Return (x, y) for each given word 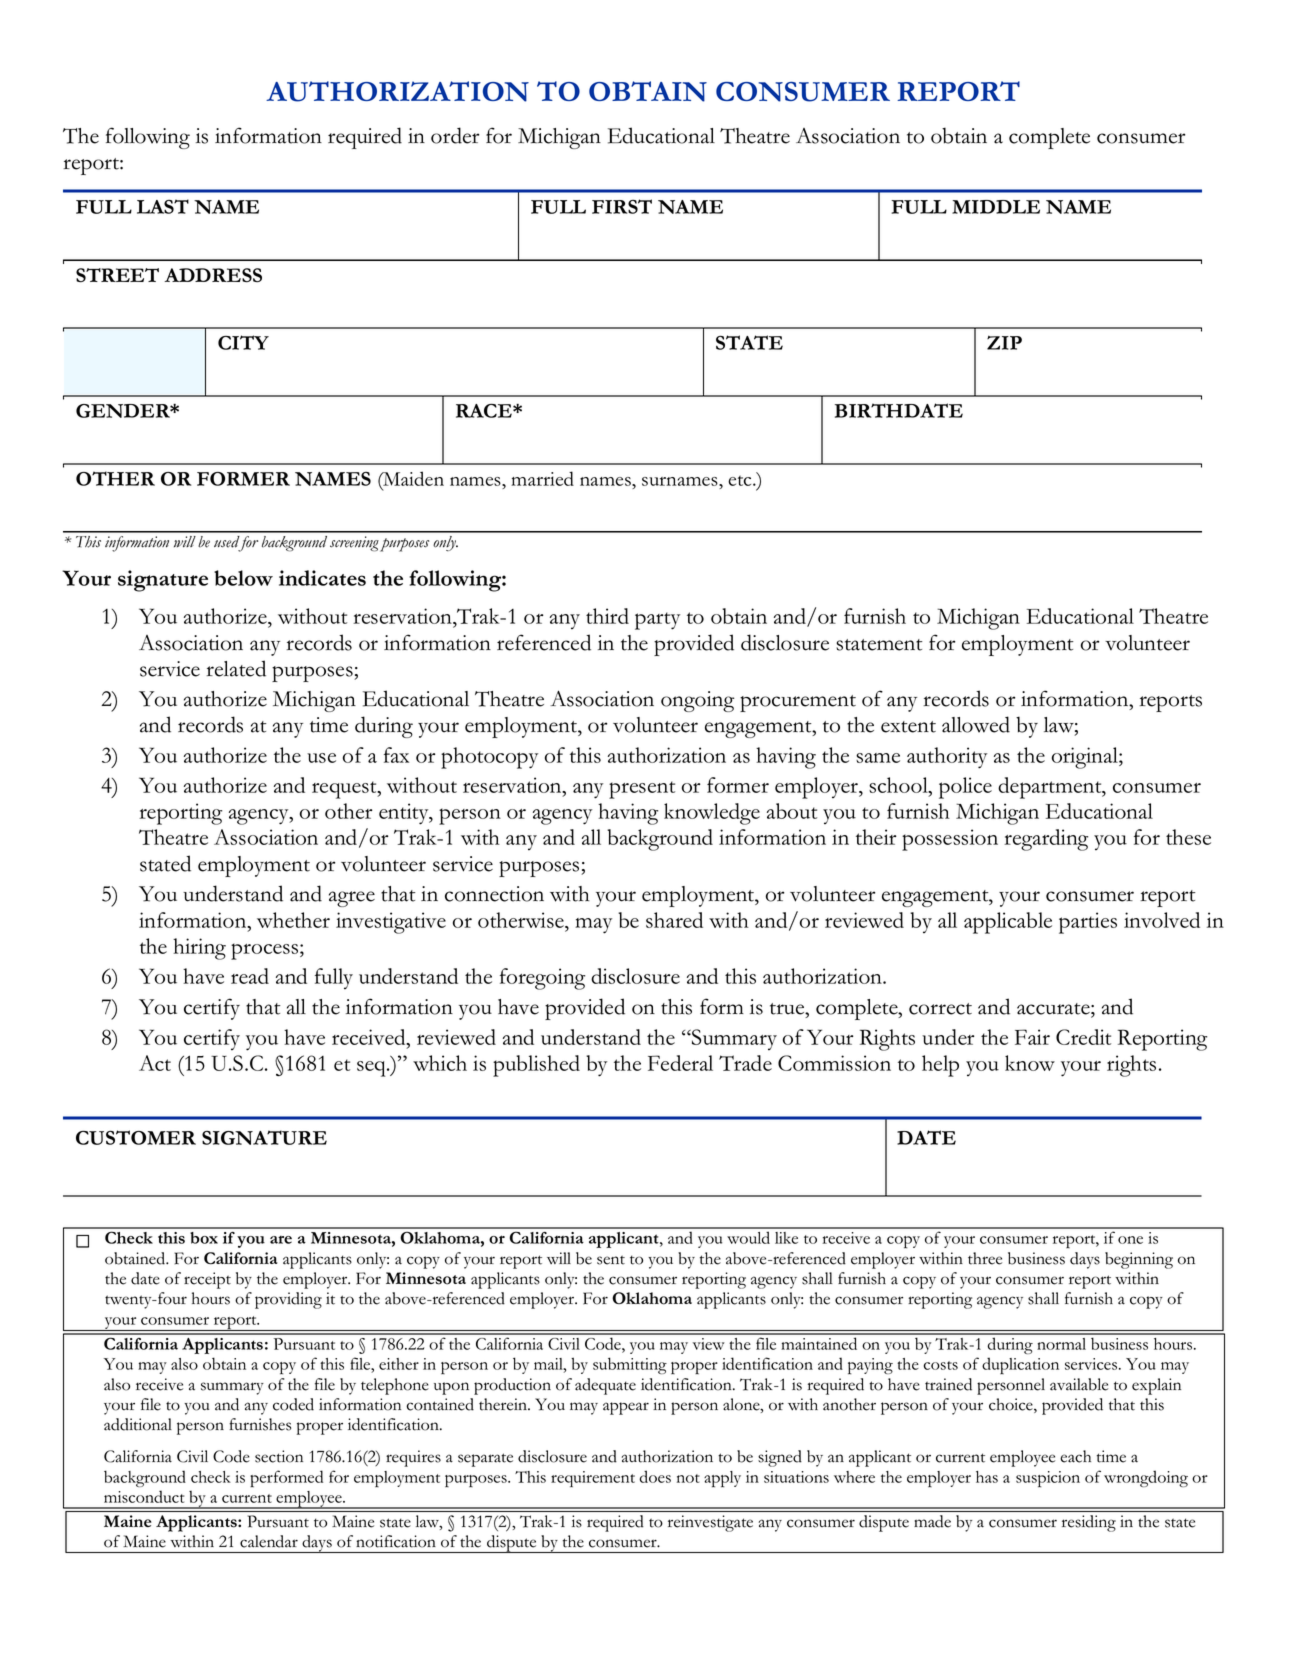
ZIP (1004, 342)
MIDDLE (996, 207)
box (204, 1238)
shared (674, 920)
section (279, 1456)
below (243, 578)
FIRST (622, 206)
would (748, 1237)
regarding (1046, 840)
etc (741, 481)
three (985, 1258)
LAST (163, 206)
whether (293, 920)
